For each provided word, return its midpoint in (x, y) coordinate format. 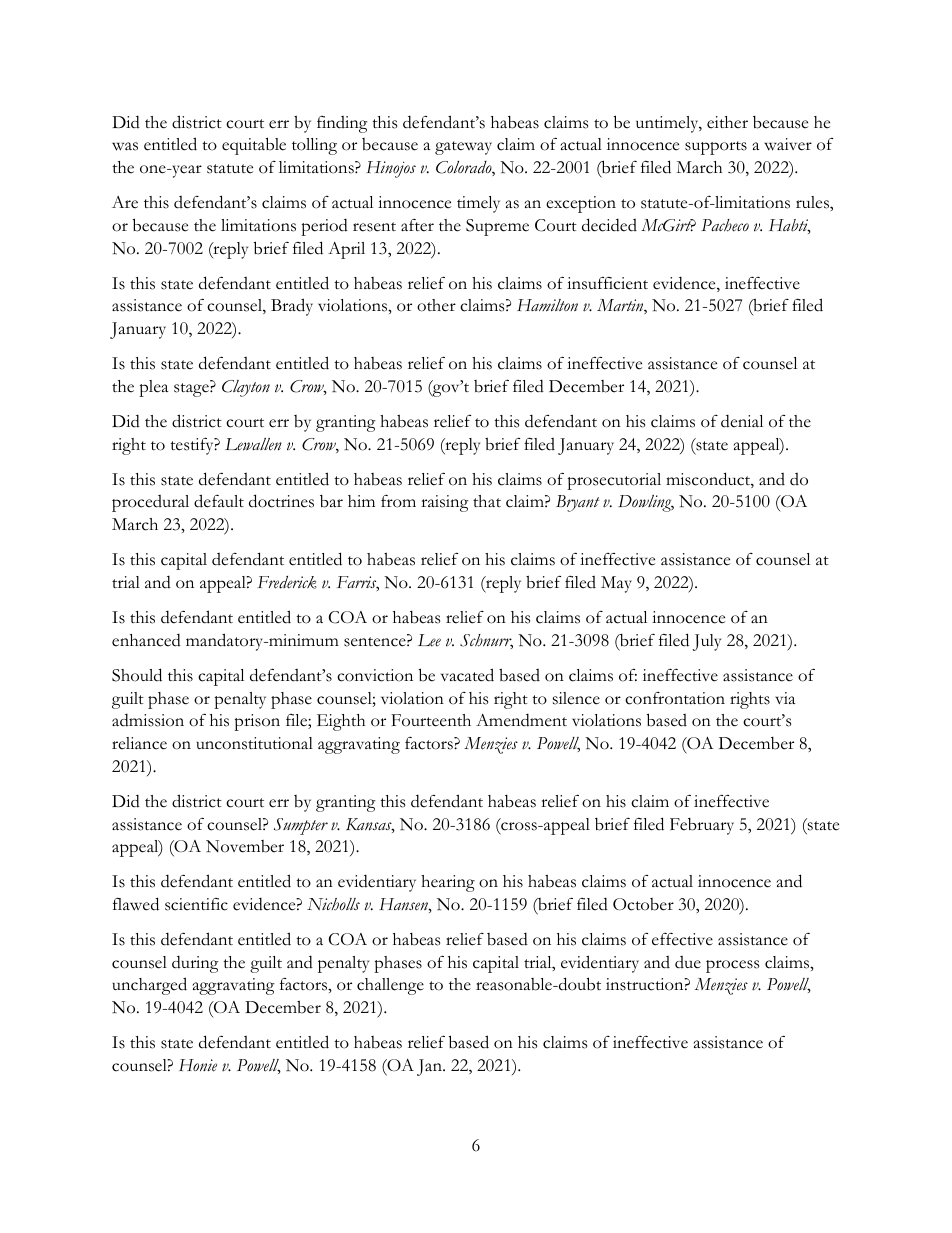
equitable (254, 146)
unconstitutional (254, 743)
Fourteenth (431, 720)
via (785, 698)
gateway (463, 148)
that (487, 501)
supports (716, 148)
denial (742, 421)
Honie (198, 1065)
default (219, 501)
